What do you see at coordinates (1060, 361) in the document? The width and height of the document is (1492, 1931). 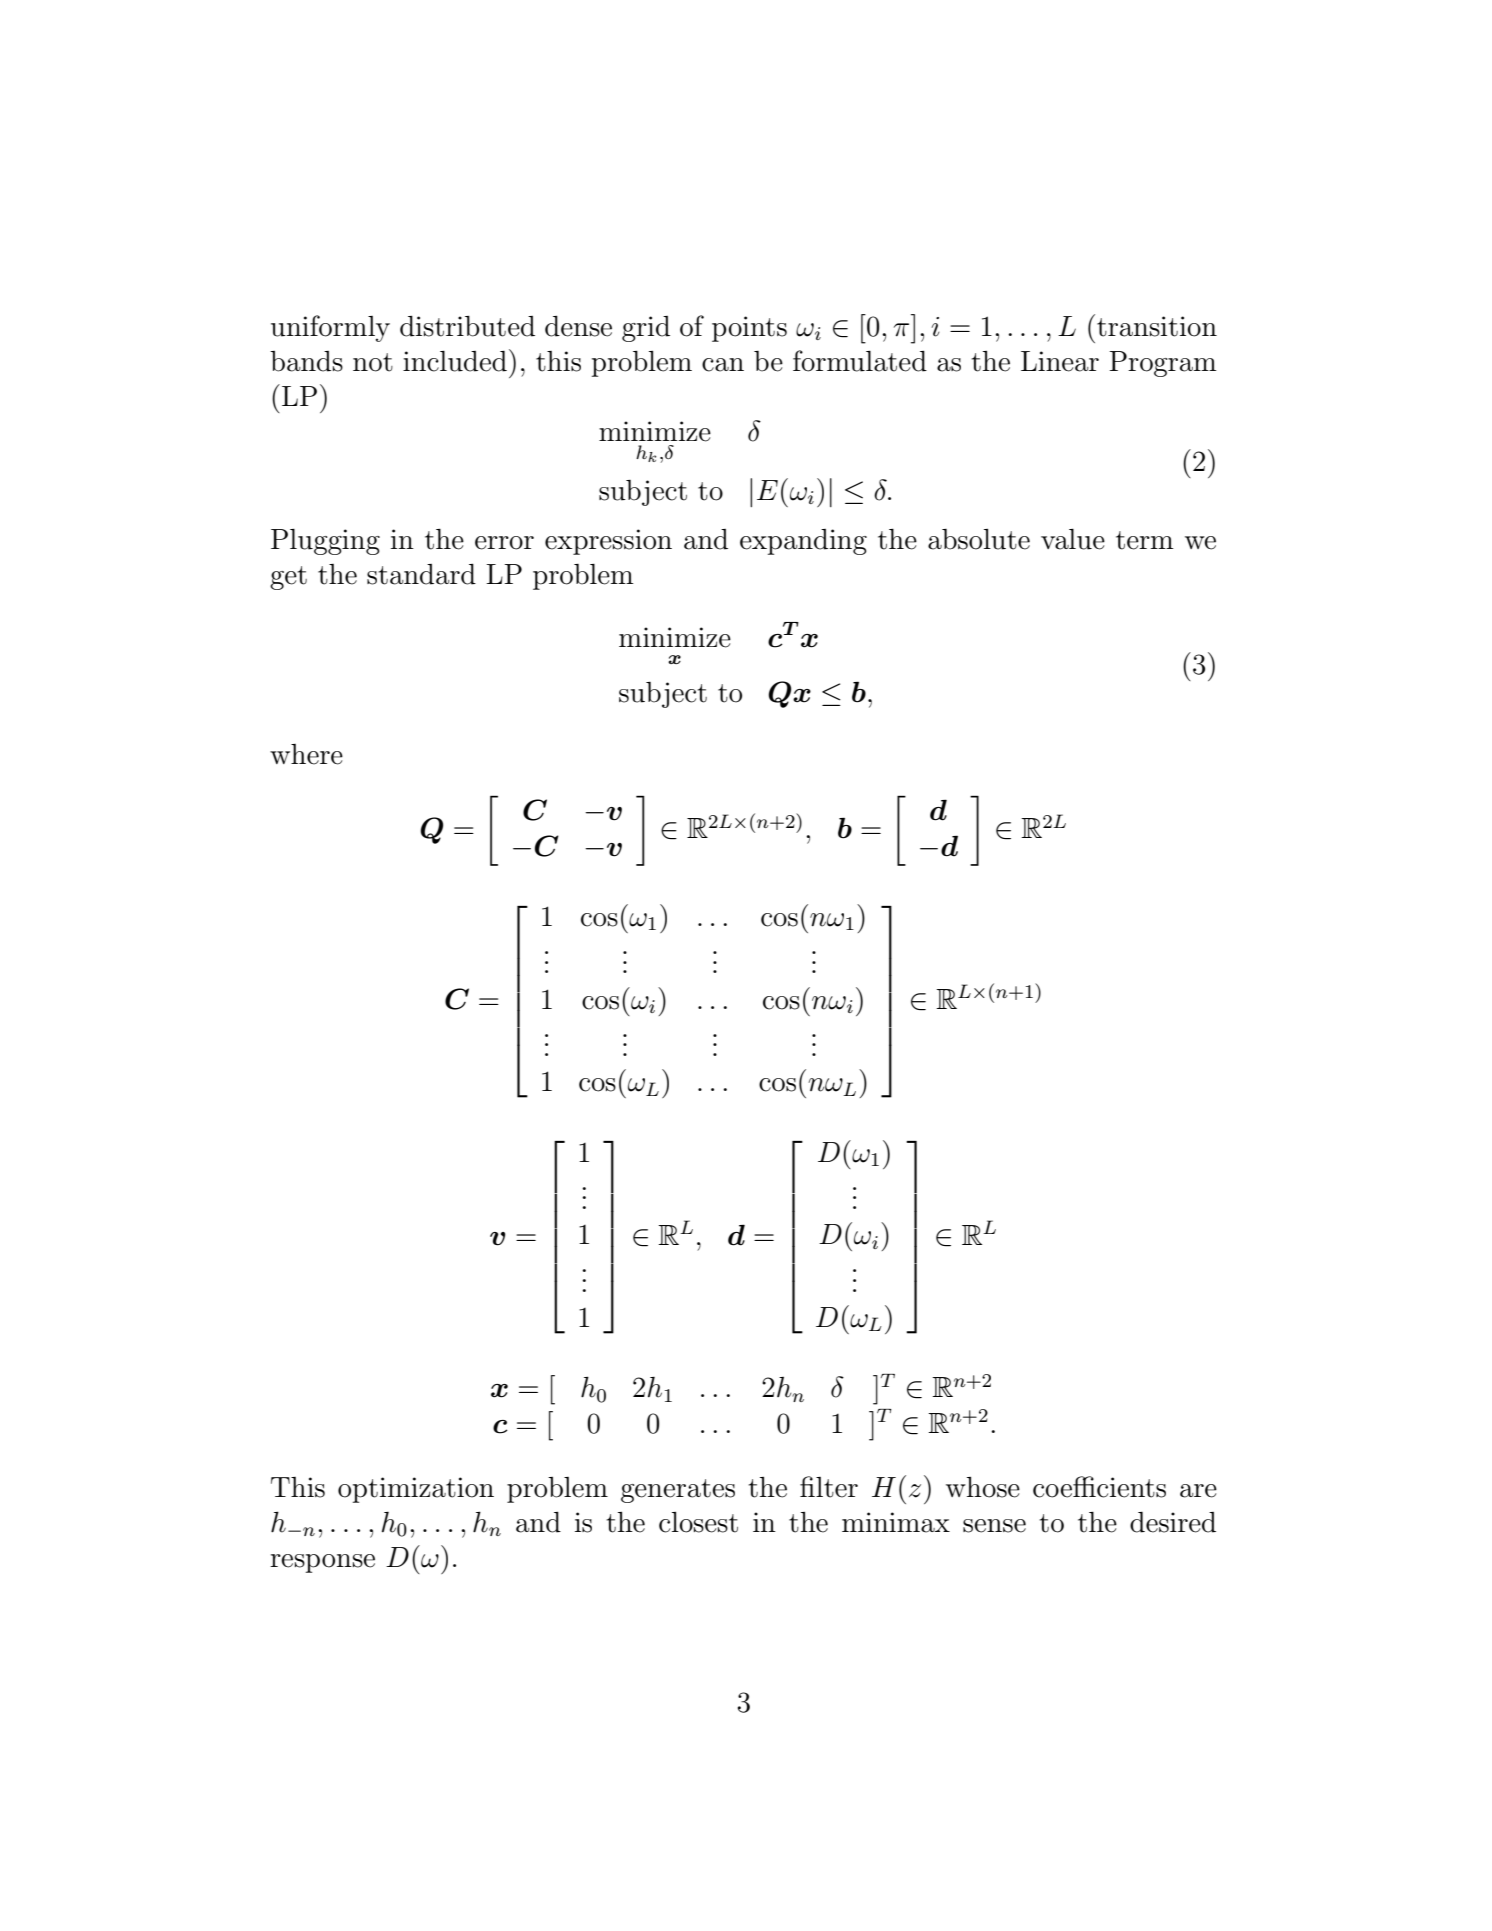 I see `Linear` at bounding box center [1060, 361].
